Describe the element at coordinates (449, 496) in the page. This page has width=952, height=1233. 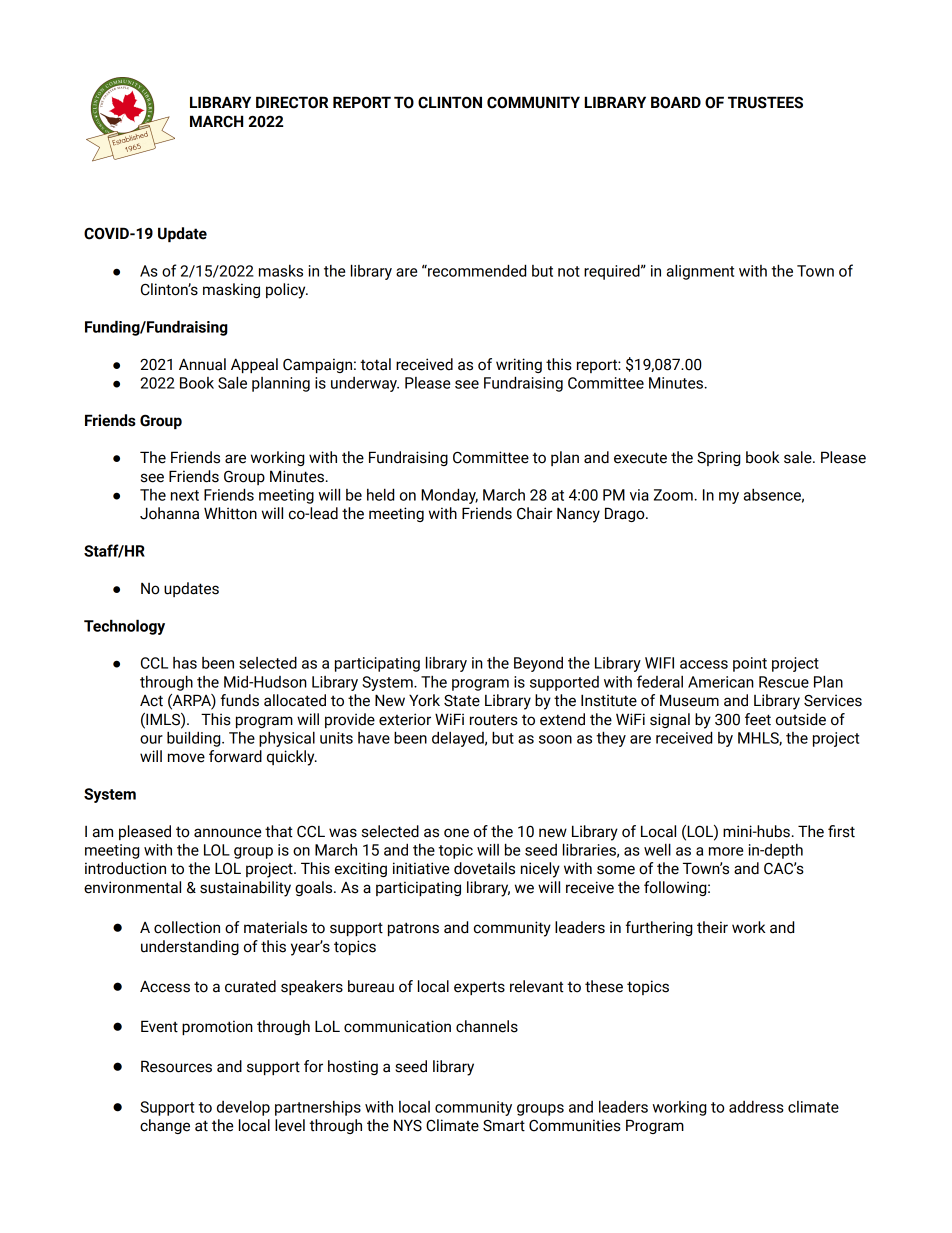
I see `Monday` at that location.
